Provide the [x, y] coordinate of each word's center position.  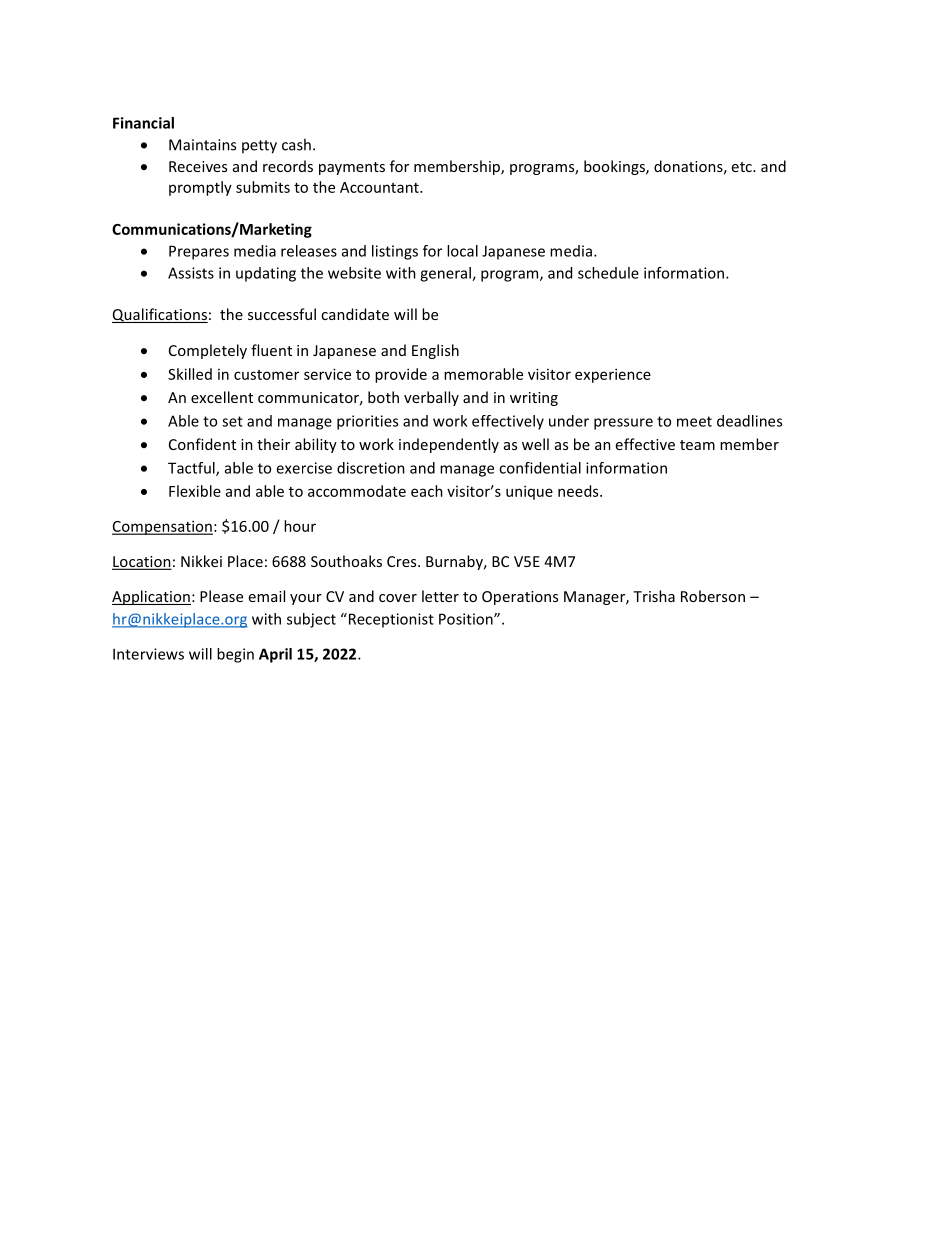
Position [467, 619]
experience [613, 375]
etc [743, 167]
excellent [222, 397]
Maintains [202, 145]
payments [352, 168]
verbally [431, 398]
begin [235, 655]
